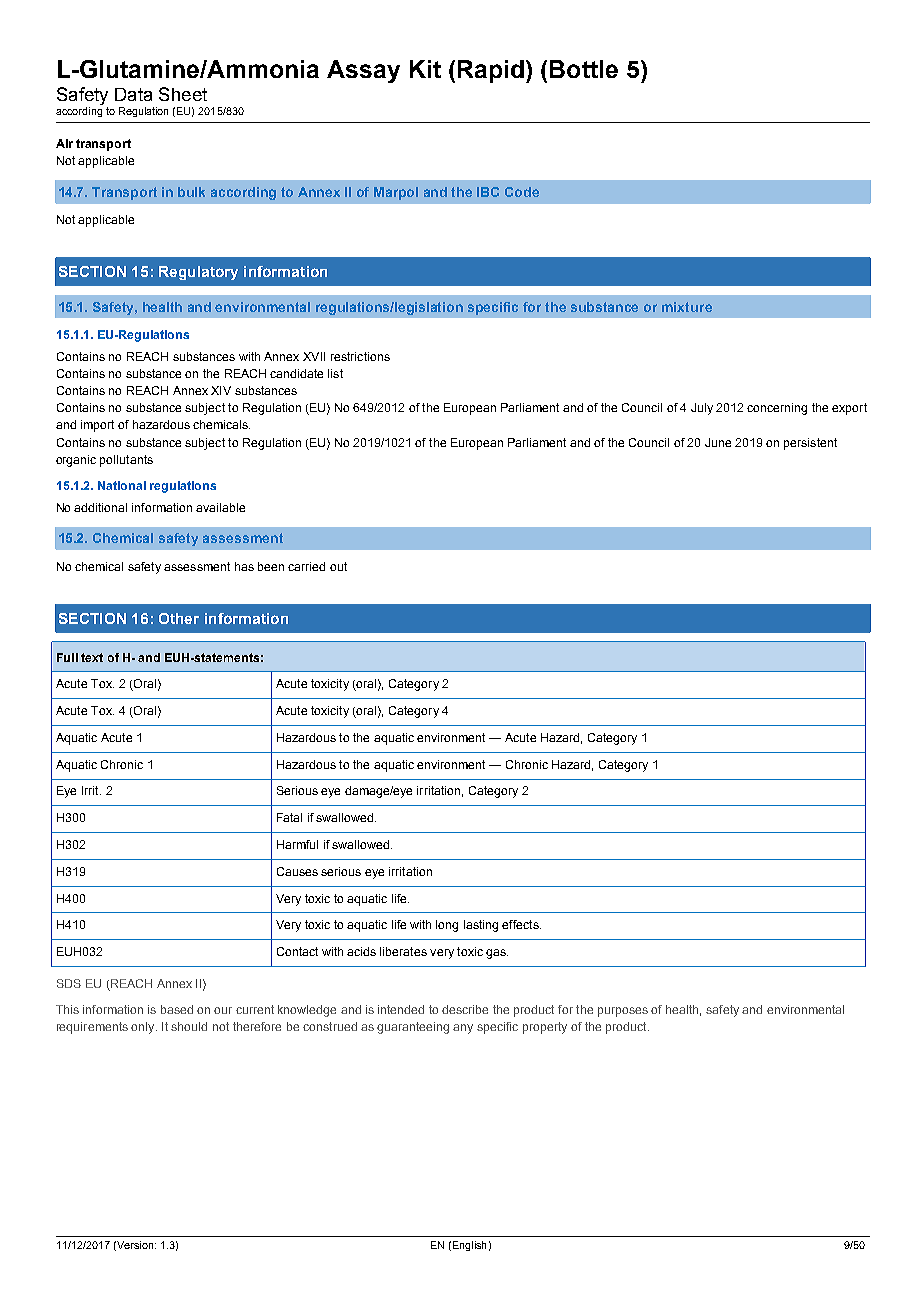 Image resolution: width=924 pixels, height=1308 pixels. I want to click on Bottle, so click(584, 69).
